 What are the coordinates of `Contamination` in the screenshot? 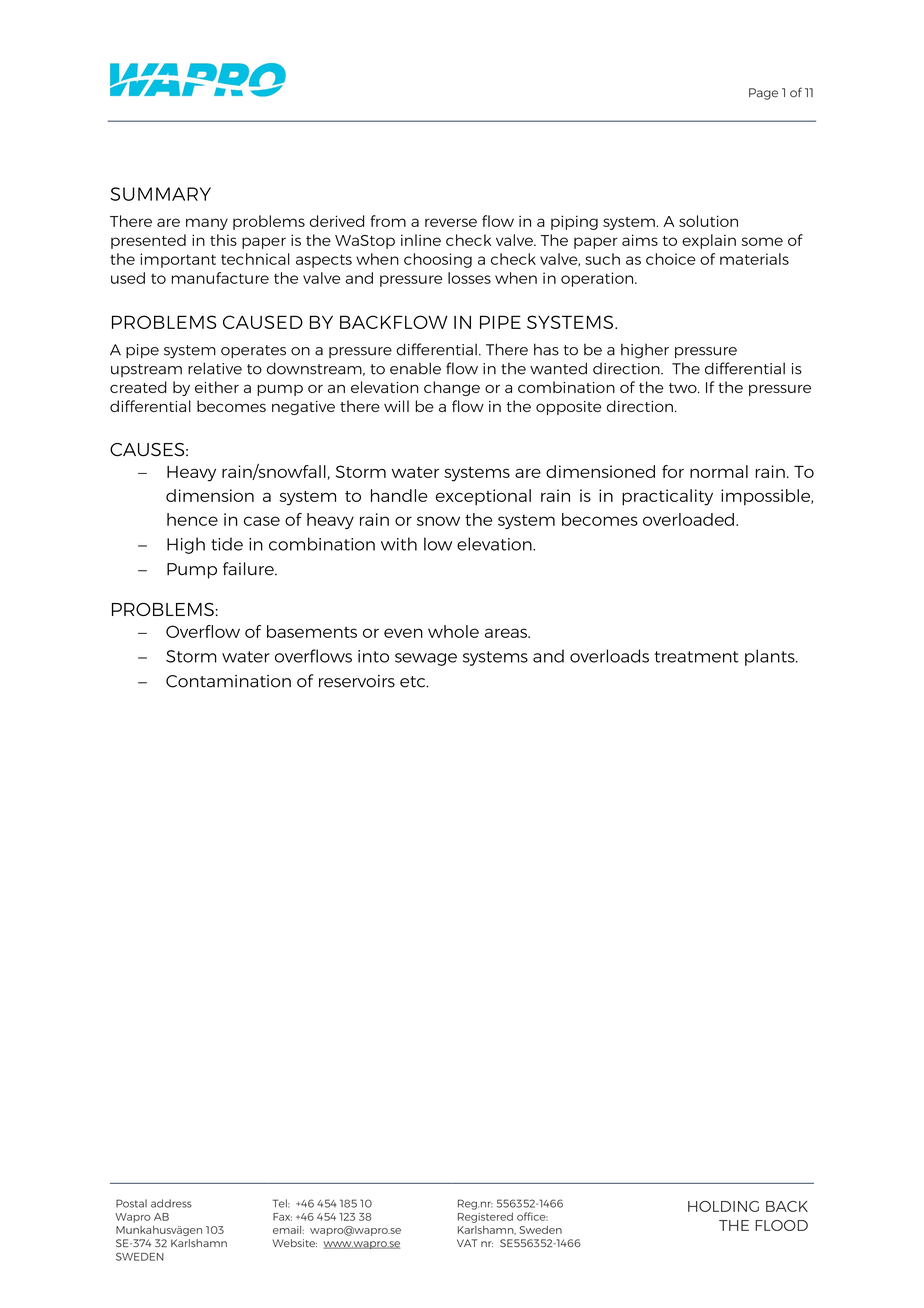 It's located at (228, 681).
